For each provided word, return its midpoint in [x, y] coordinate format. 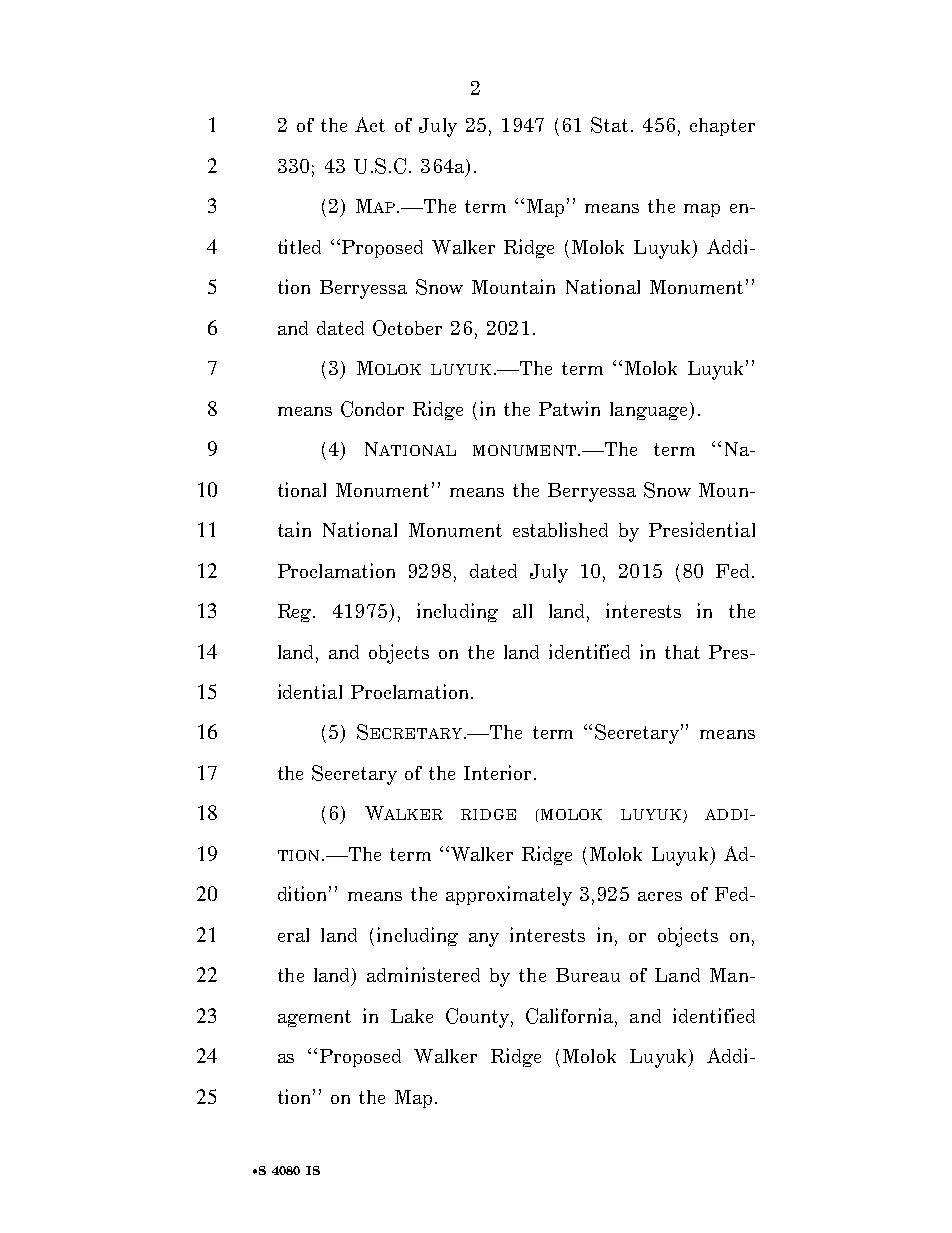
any [484, 940]
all [522, 611]
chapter [722, 127]
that [682, 652]
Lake [412, 1016]
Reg [296, 613]
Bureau [588, 975]
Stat [609, 125]
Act [370, 124]
